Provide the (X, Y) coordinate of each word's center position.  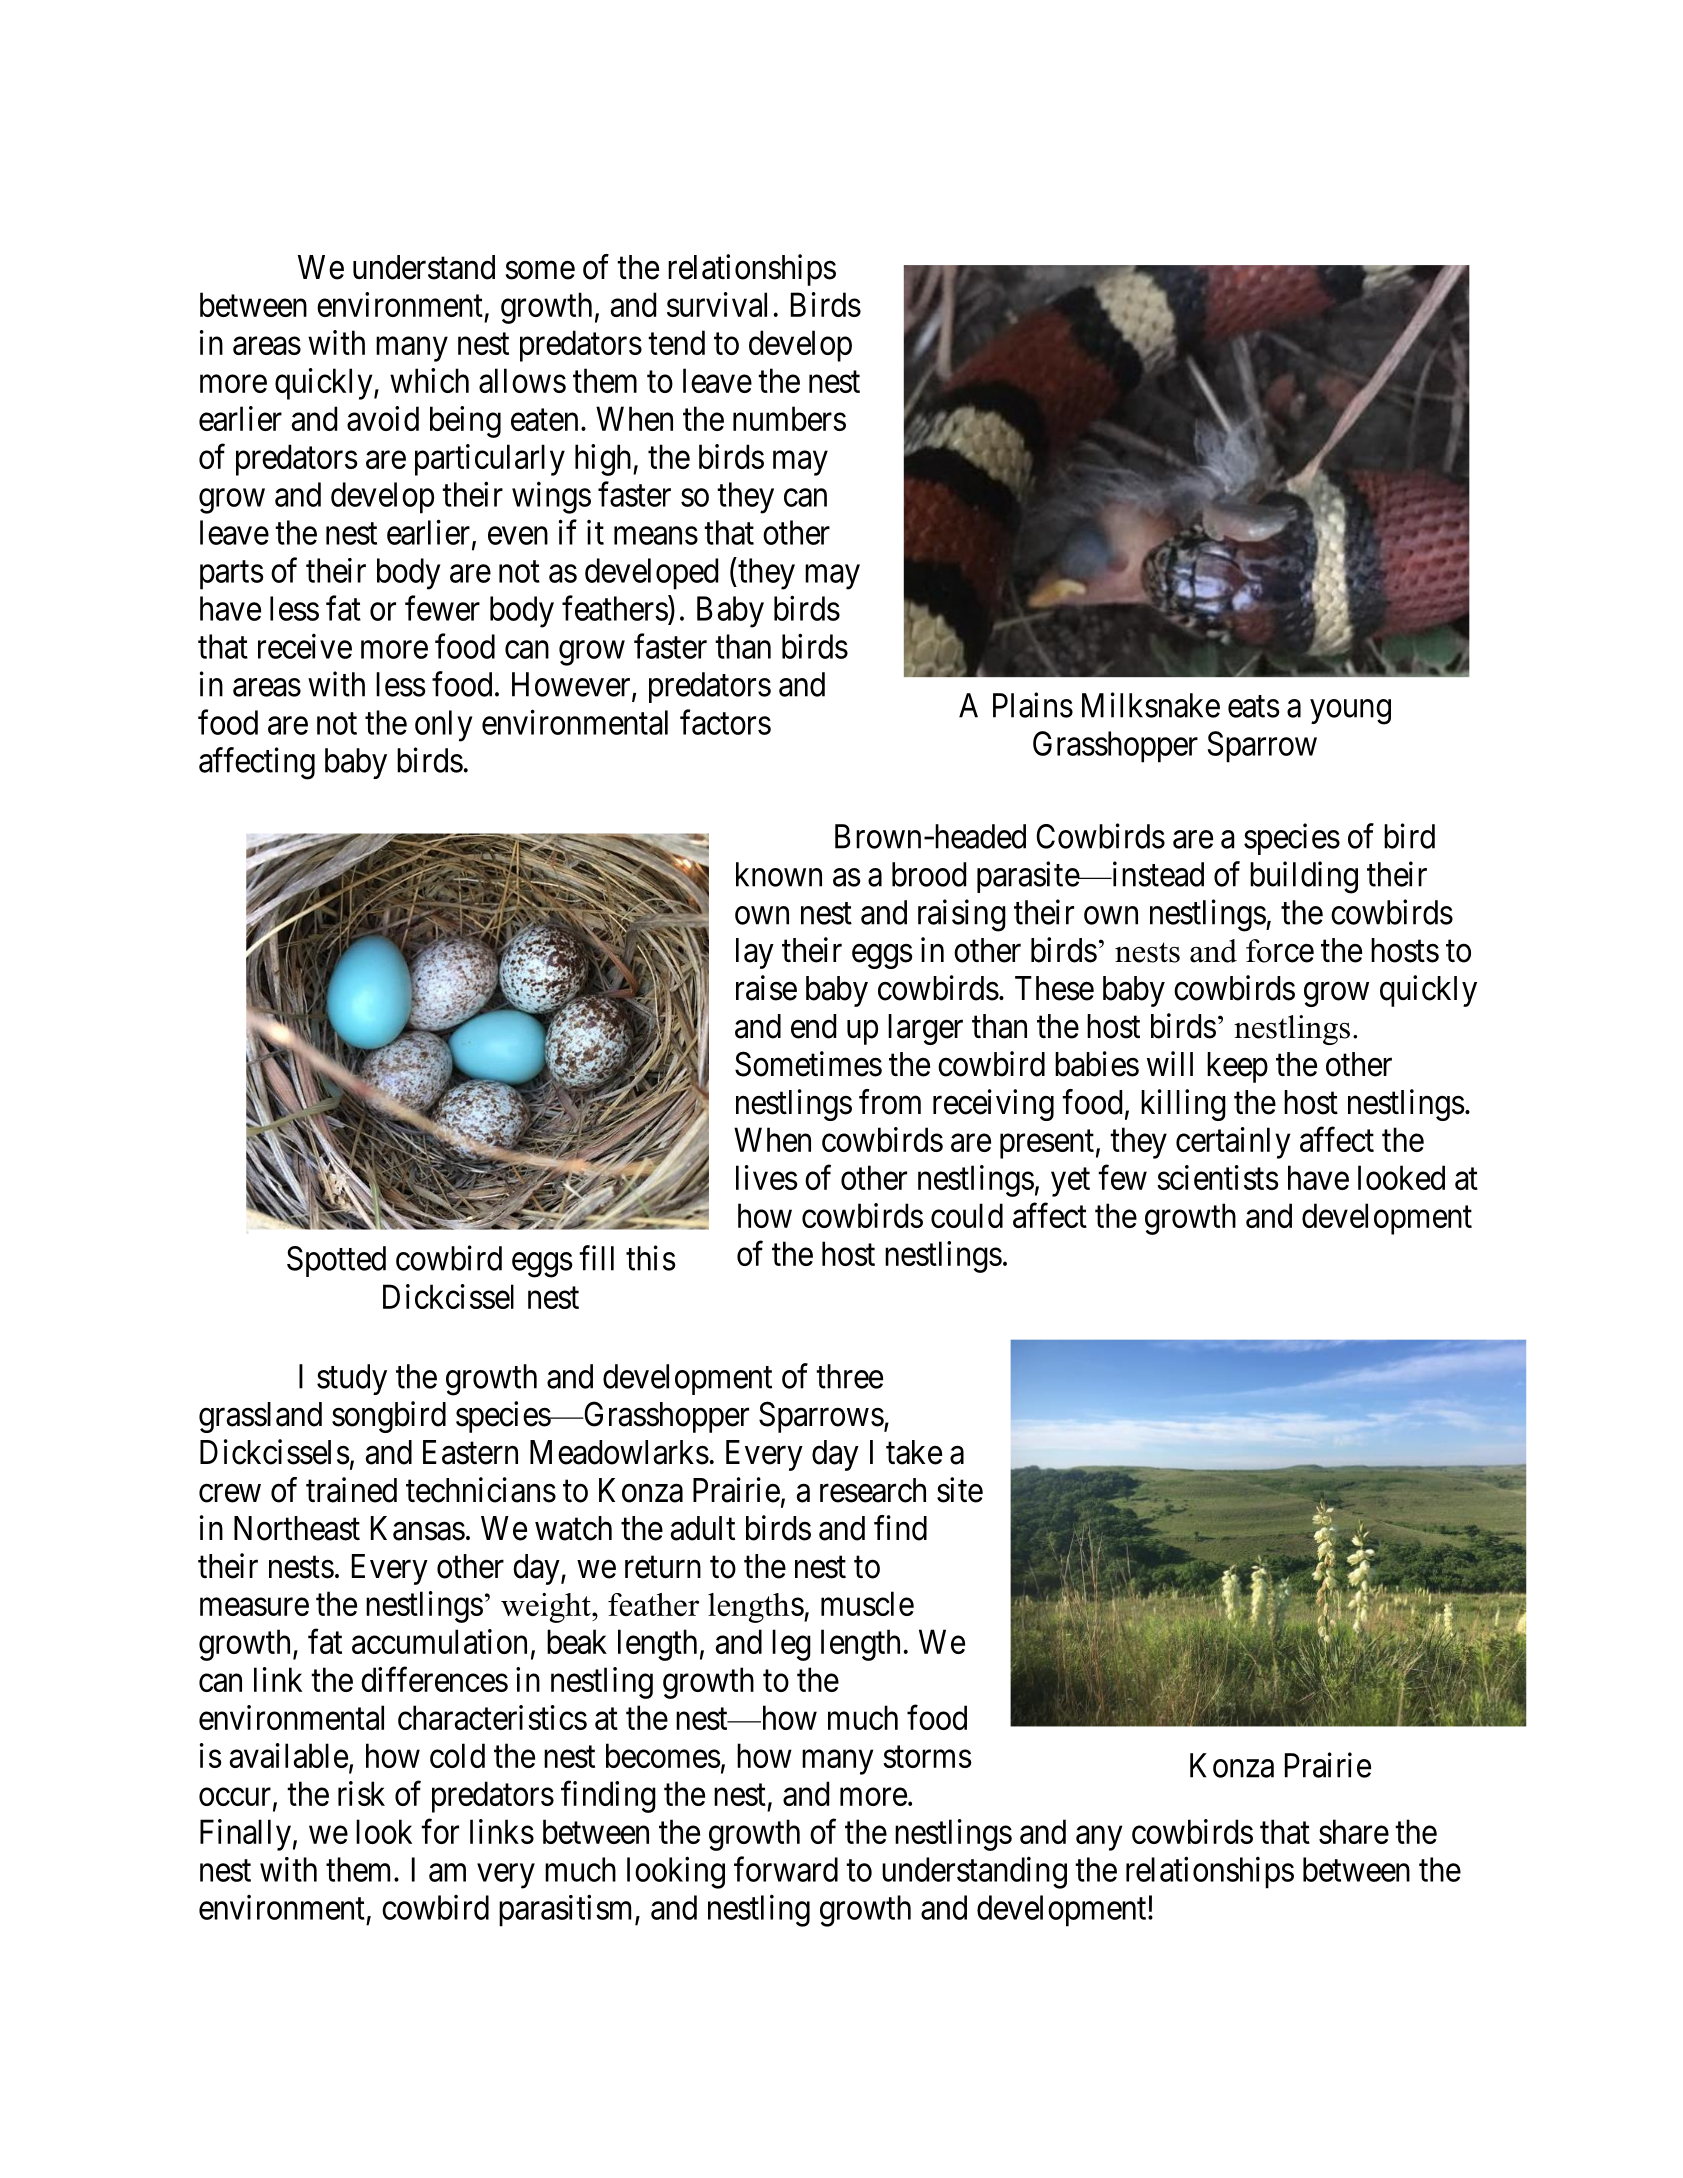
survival (717, 304)
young (1350, 712)
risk (361, 1793)
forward (786, 1869)
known (779, 874)
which (429, 380)
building (1304, 877)
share (1354, 1831)
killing (1183, 1105)
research (873, 1490)
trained (351, 1490)
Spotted (336, 1261)
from (890, 1102)
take (914, 1452)
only (443, 726)
